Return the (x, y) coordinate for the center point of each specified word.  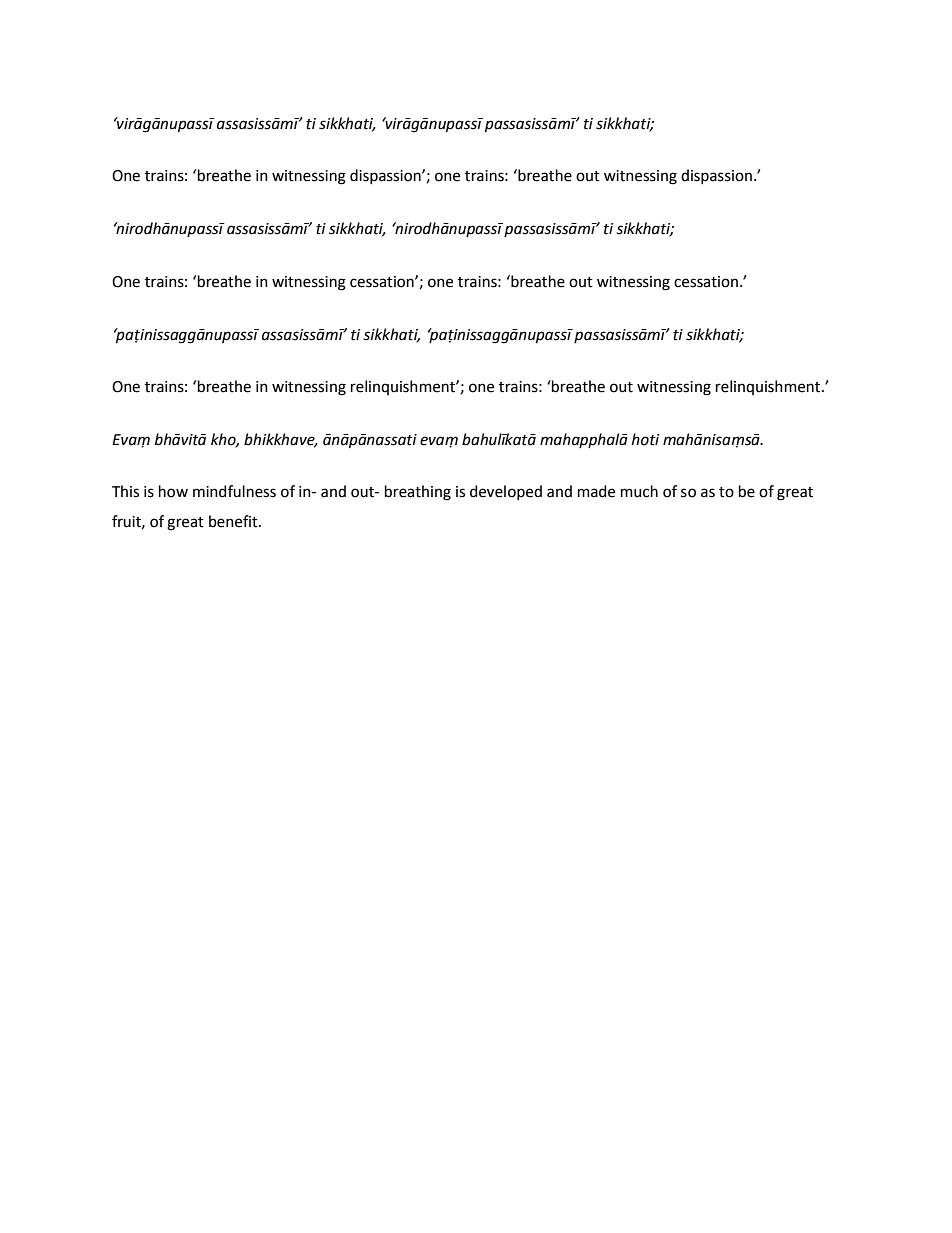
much (639, 491)
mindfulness (234, 491)
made (596, 491)
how (173, 491)
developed (506, 492)
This (125, 491)
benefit (234, 521)
